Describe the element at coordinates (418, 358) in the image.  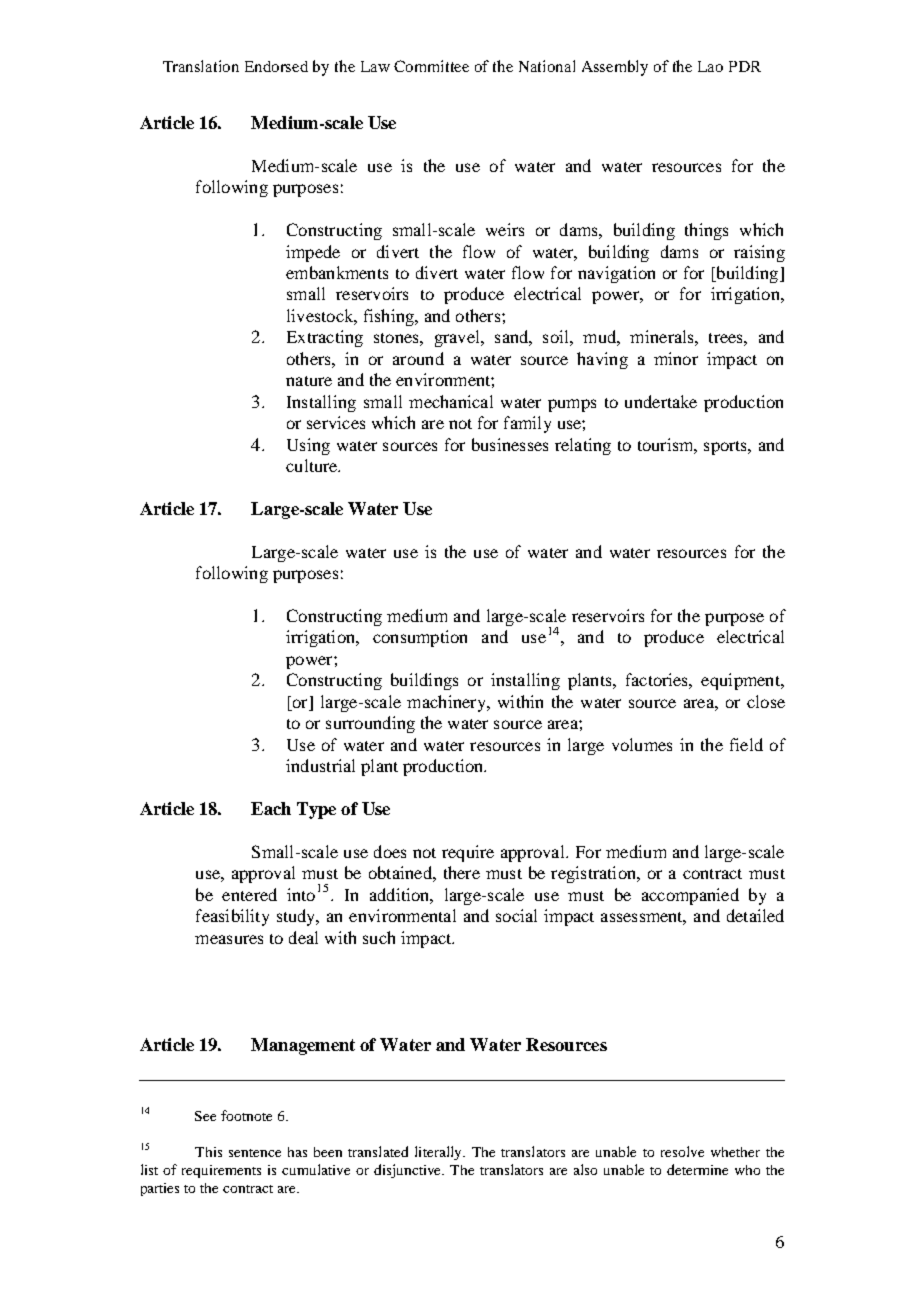
I see `around` at that location.
